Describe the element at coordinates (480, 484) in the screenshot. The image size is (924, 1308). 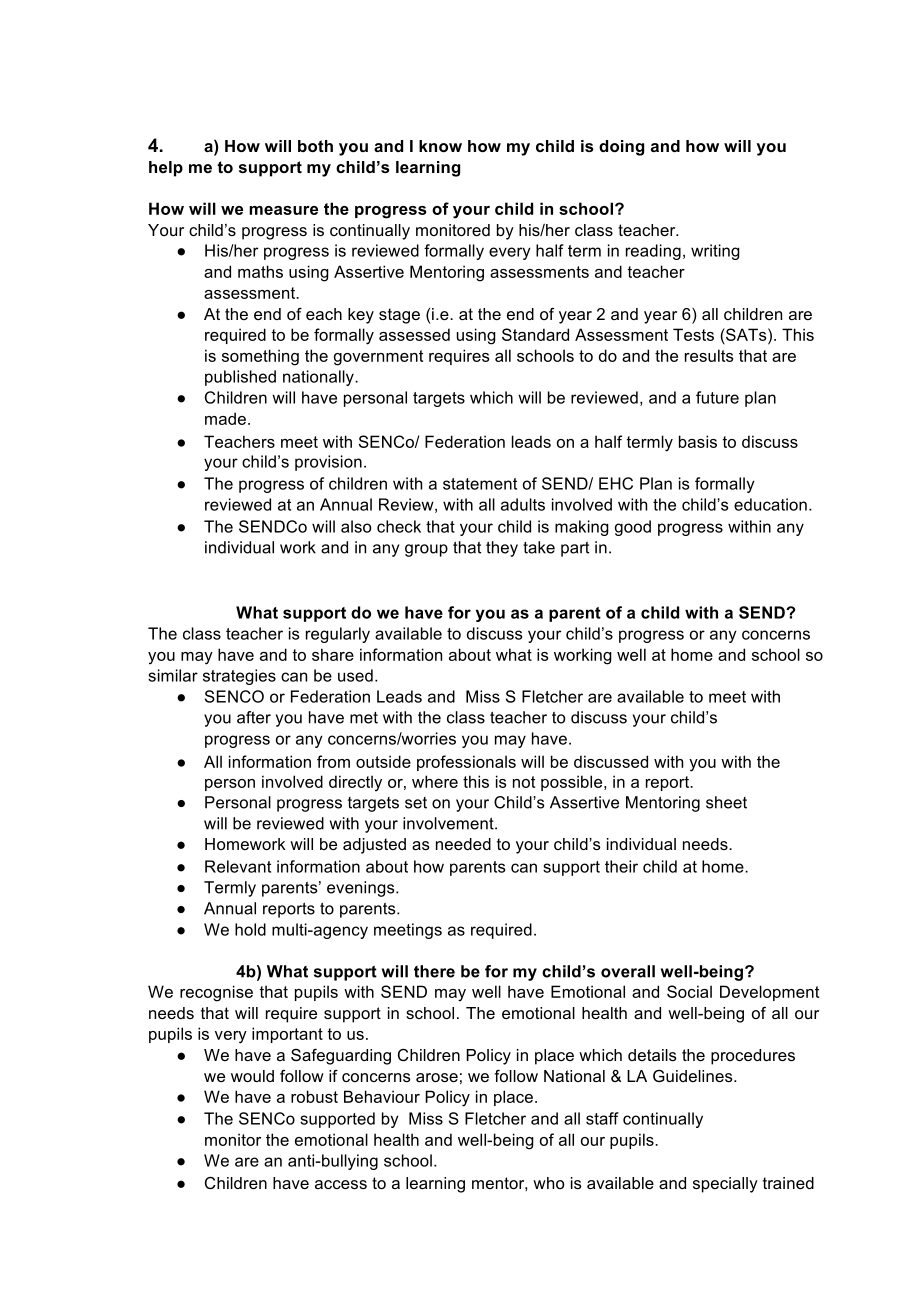
I see `statement` at that location.
